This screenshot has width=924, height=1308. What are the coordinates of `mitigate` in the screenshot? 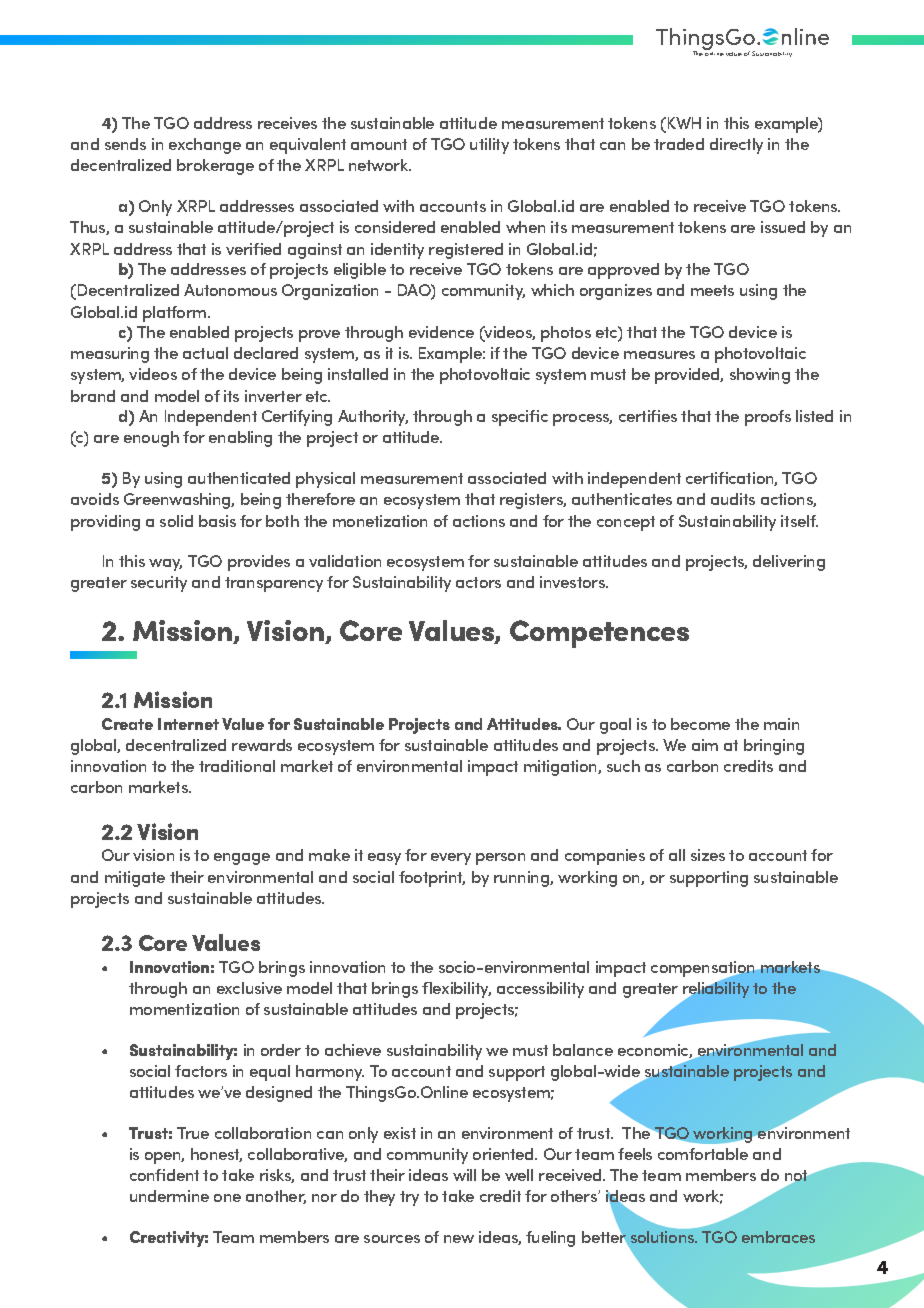 It's located at (135, 879).
